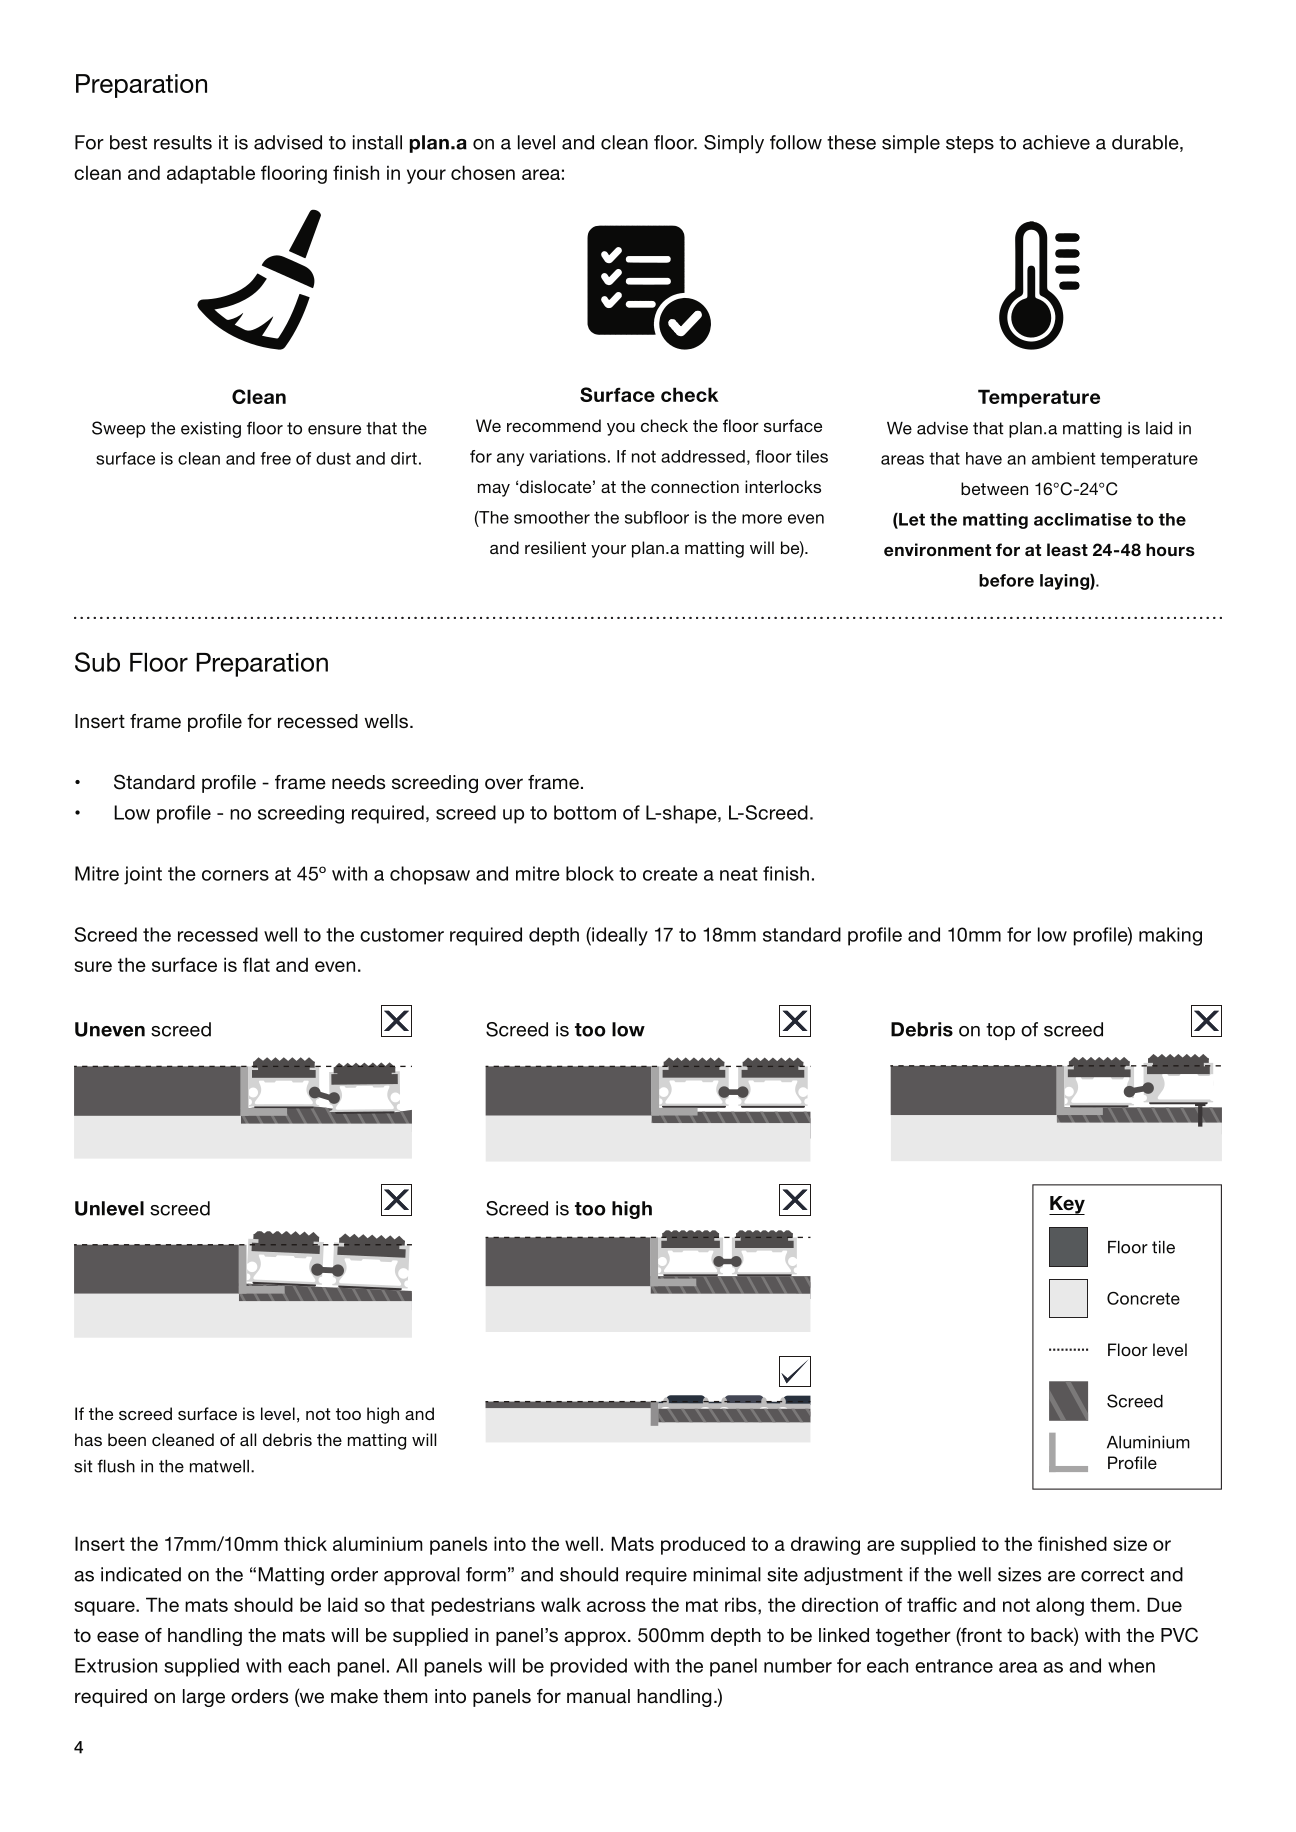  I want to click on been, so click(127, 1439).
